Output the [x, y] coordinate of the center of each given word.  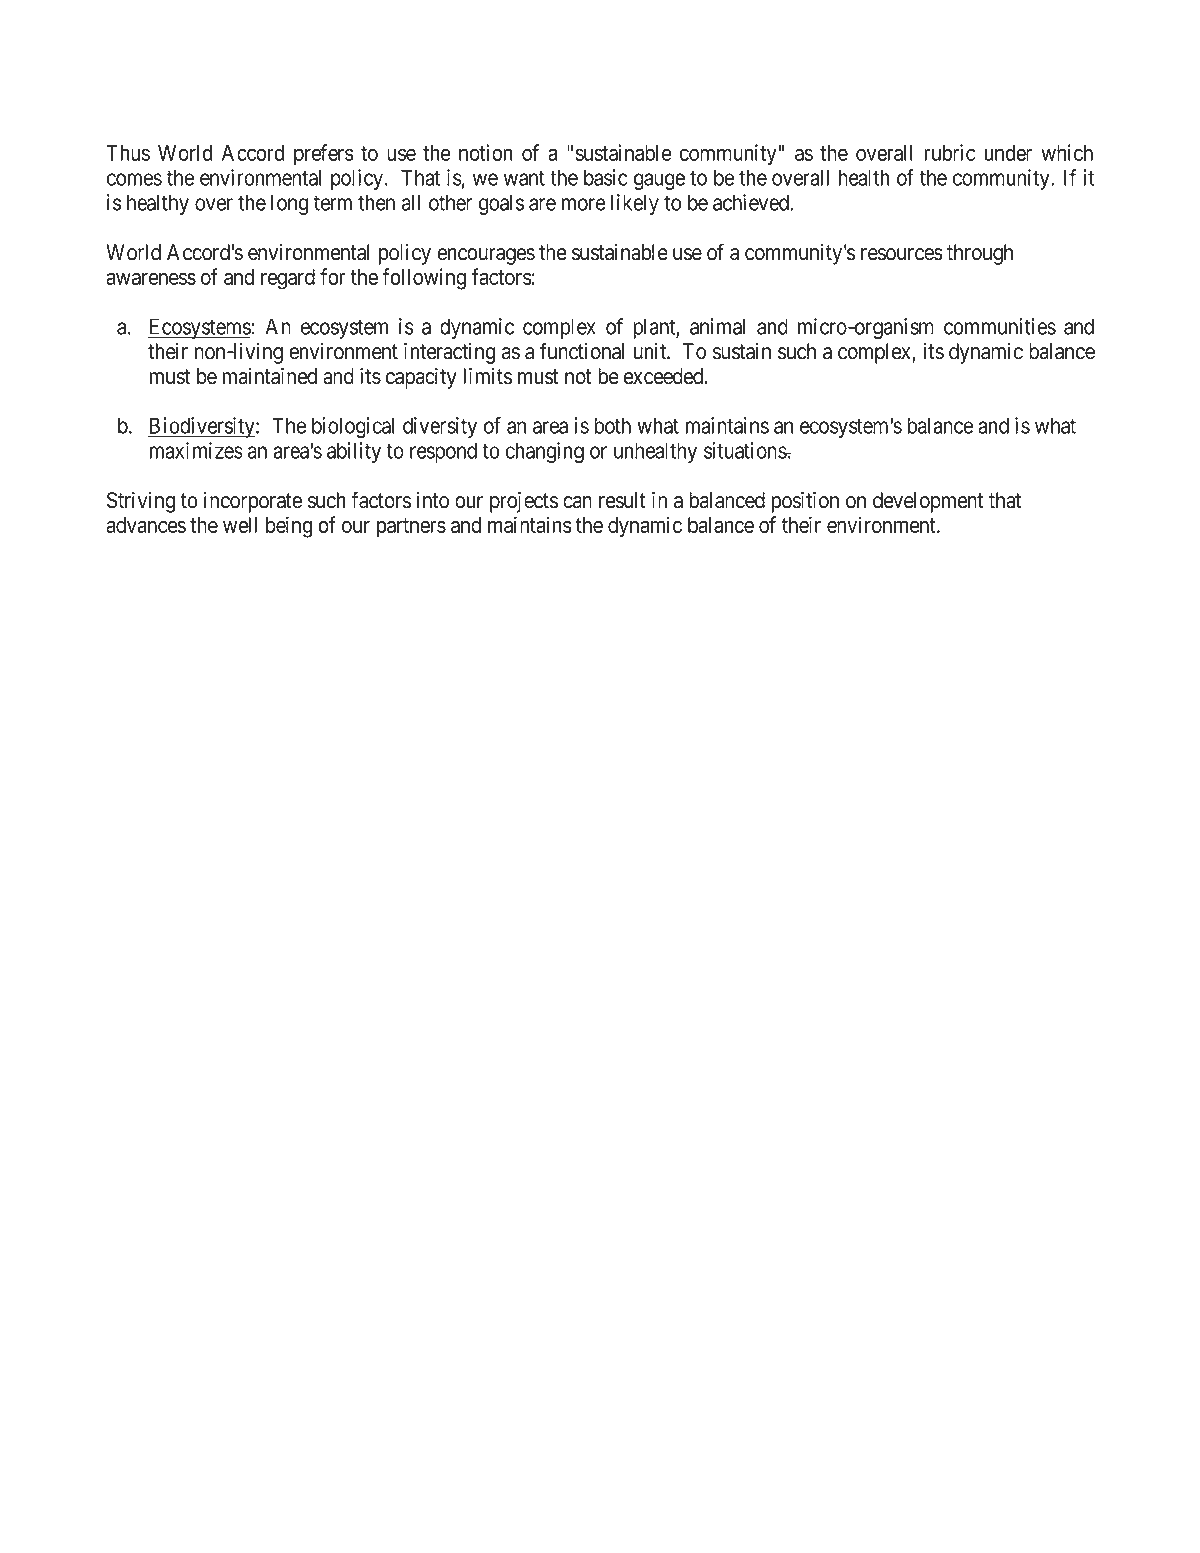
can [577, 502]
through [980, 254]
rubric [950, 152]
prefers [324, 154]
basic [606, 177]
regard [288, 279]
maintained [270, 376]
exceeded [665, 376]
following [424, 279]
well [240, 525]
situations [745, 450]
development [928, 502]
